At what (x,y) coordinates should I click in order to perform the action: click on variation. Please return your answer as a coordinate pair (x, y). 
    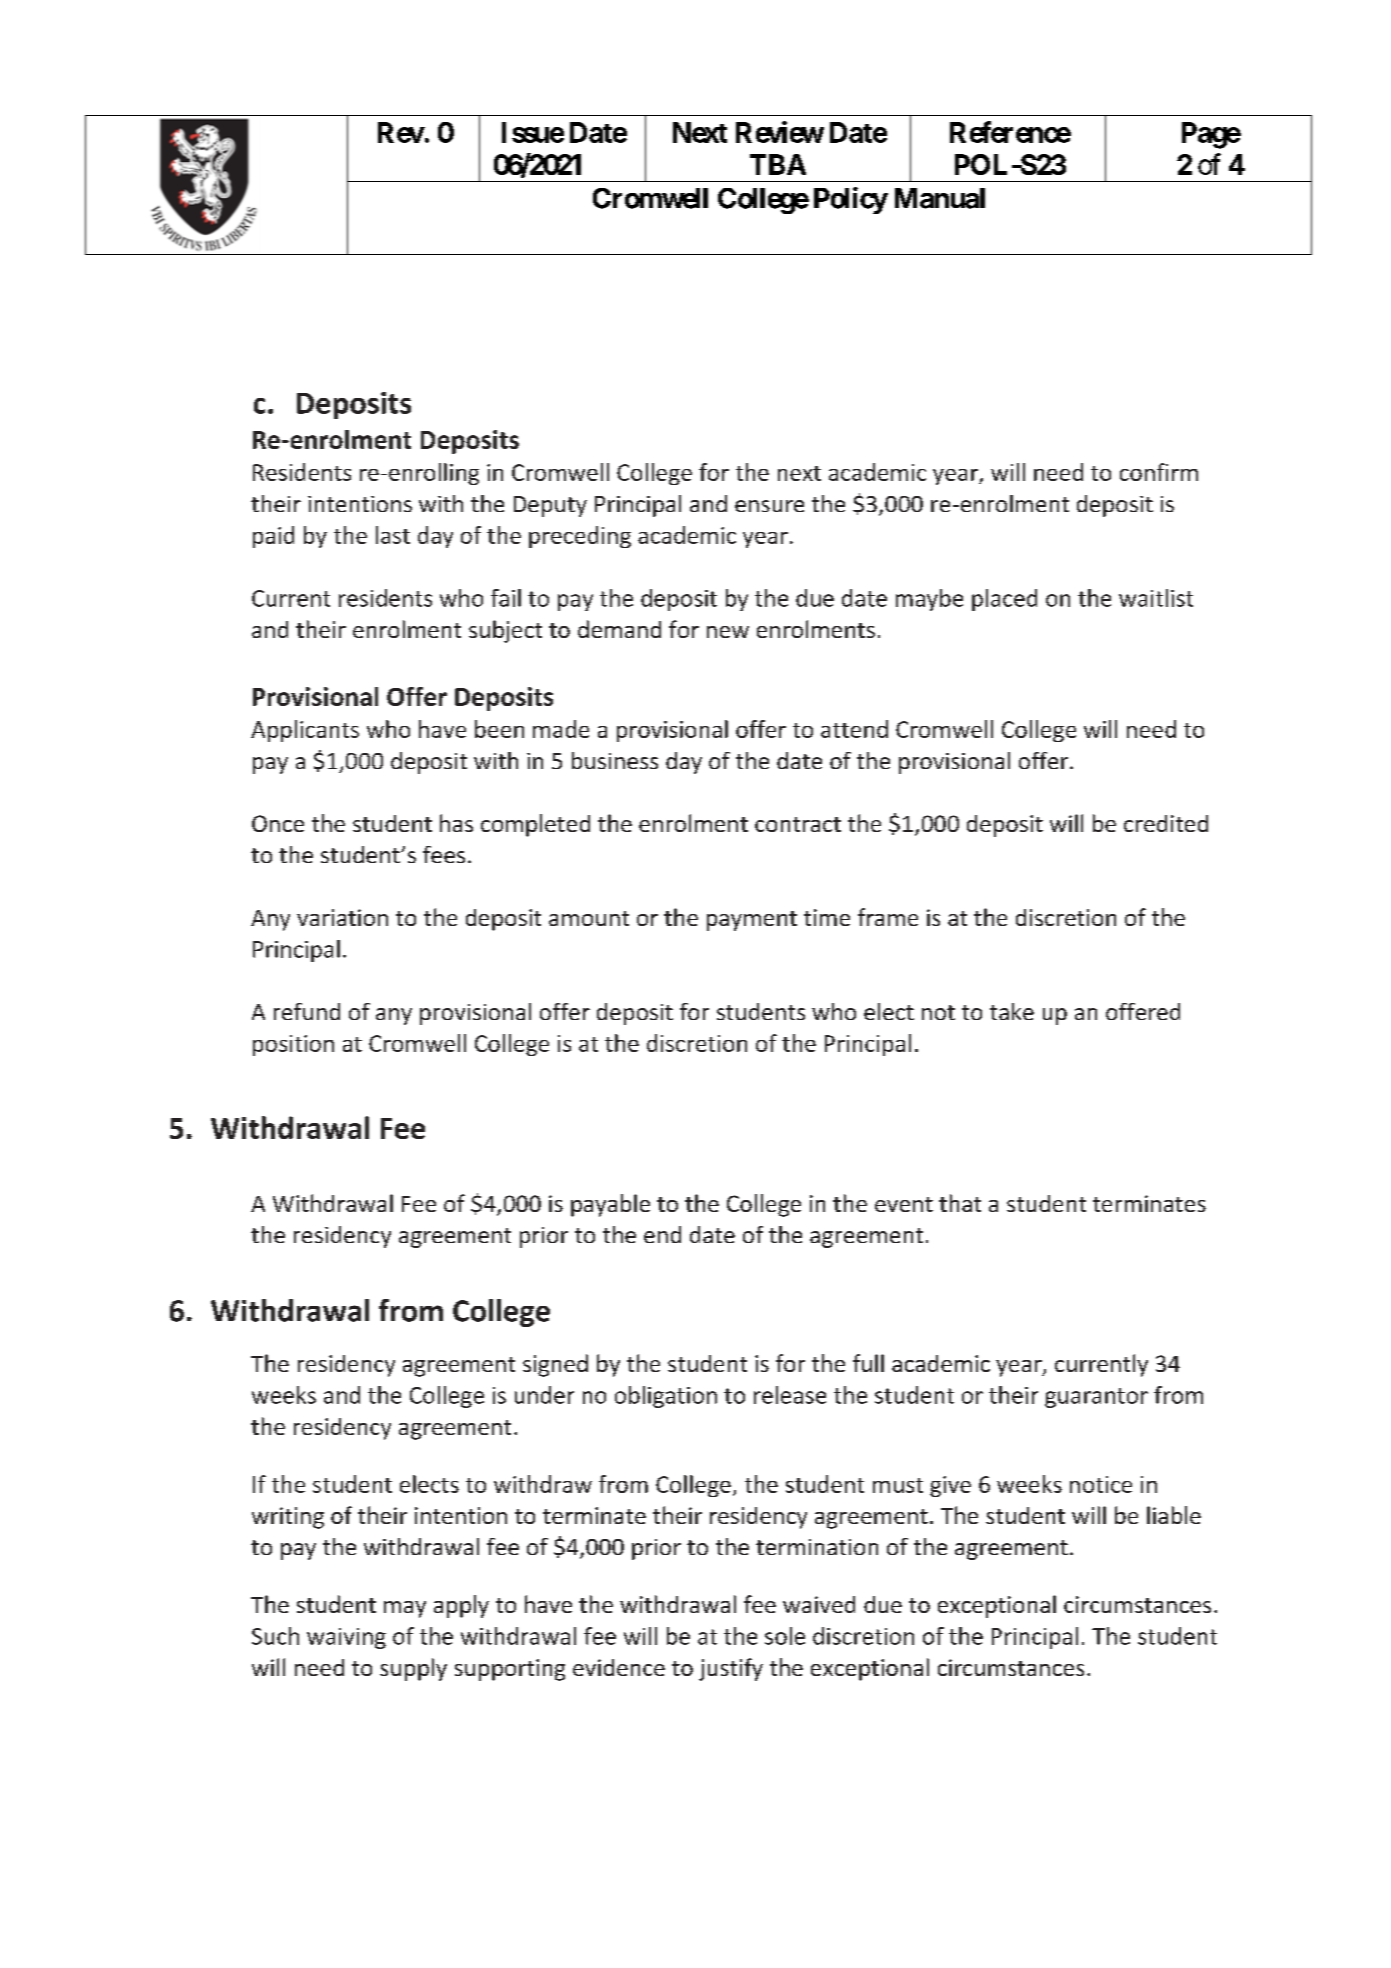
    Looking at the image, I should click on (342, 917).
